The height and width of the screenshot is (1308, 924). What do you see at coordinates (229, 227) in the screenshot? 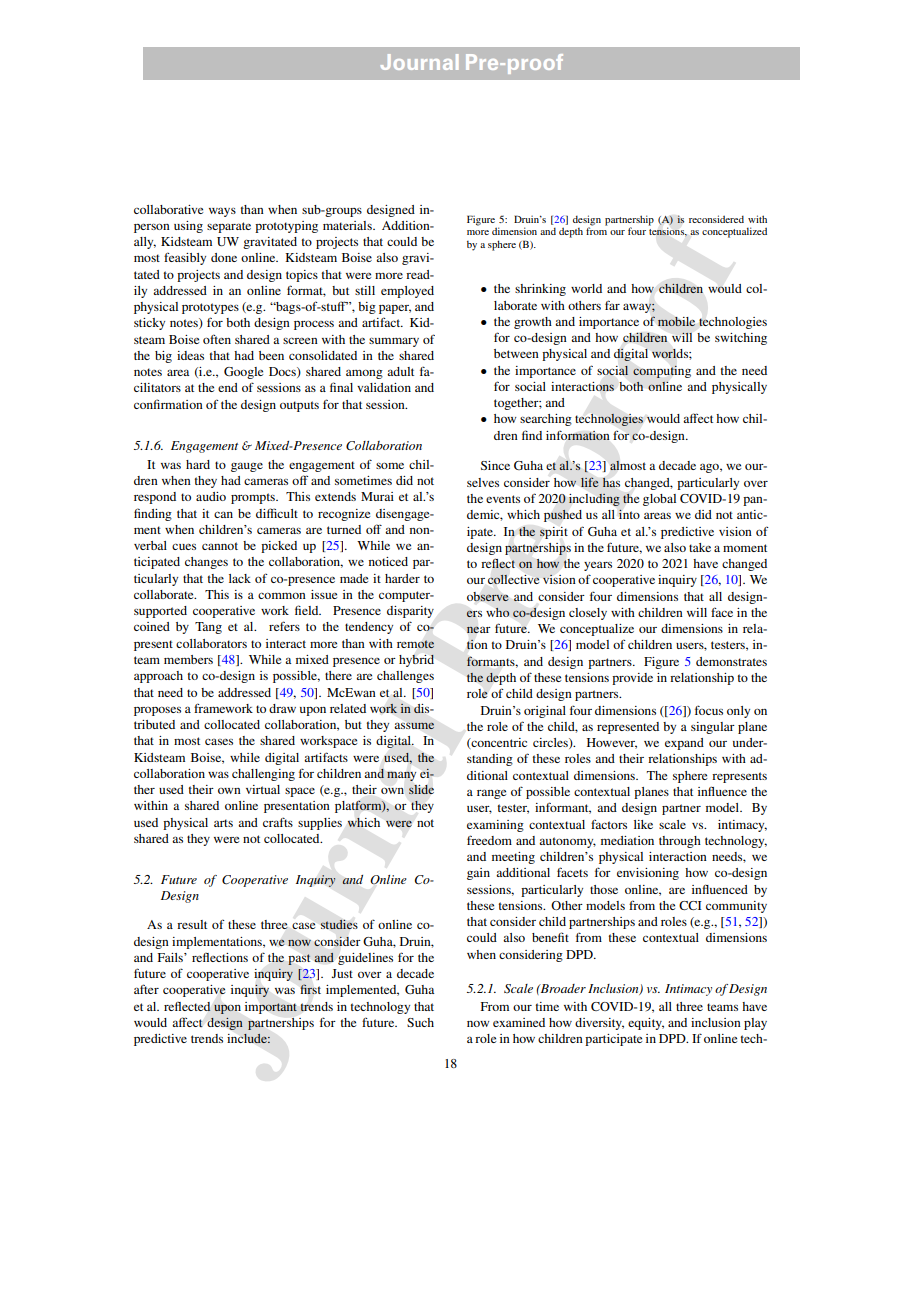
I see `separate` at bounding box center [229, 227].
